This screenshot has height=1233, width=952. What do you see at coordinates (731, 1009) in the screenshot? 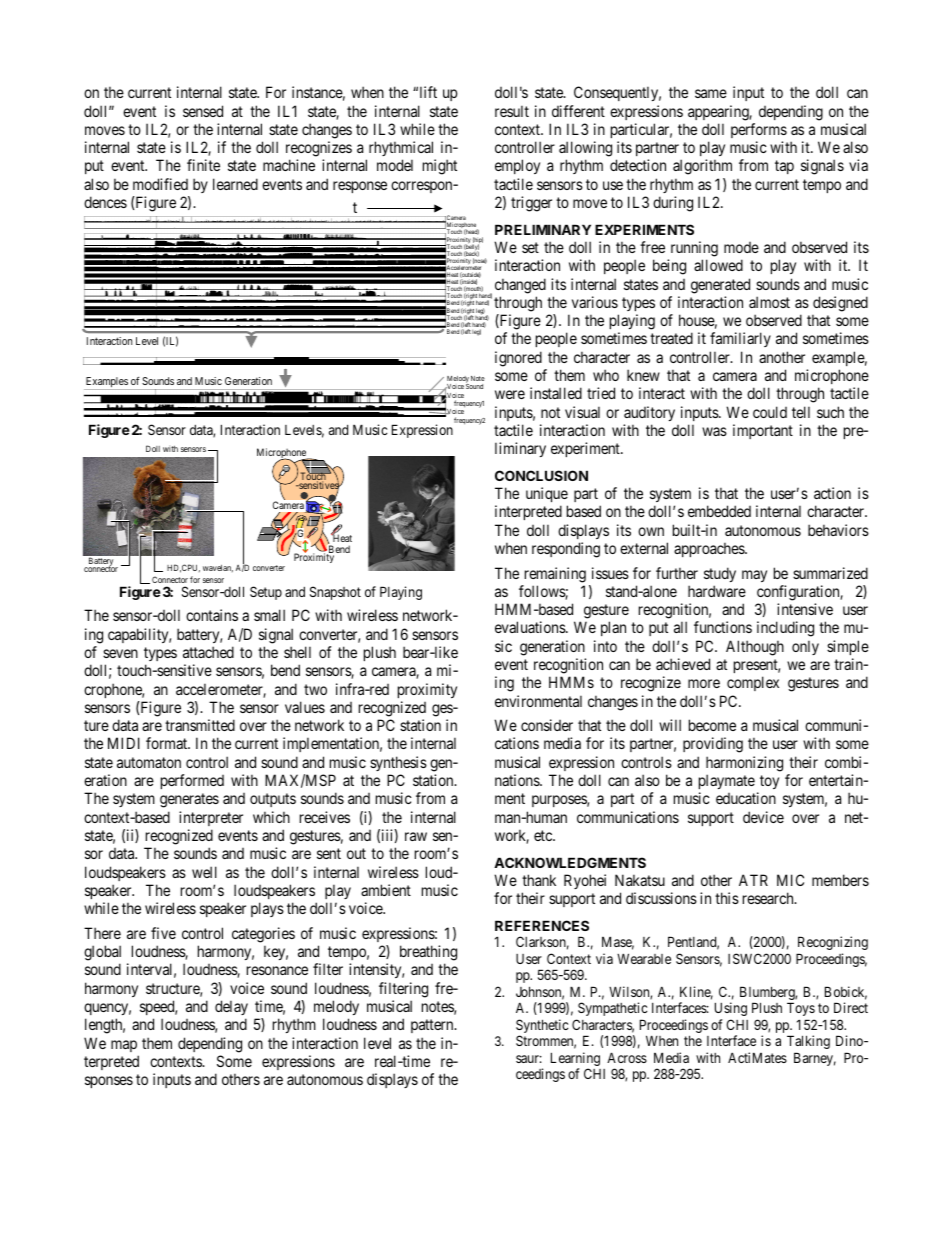
I see `Using` at bounding box center [731, 1009].
